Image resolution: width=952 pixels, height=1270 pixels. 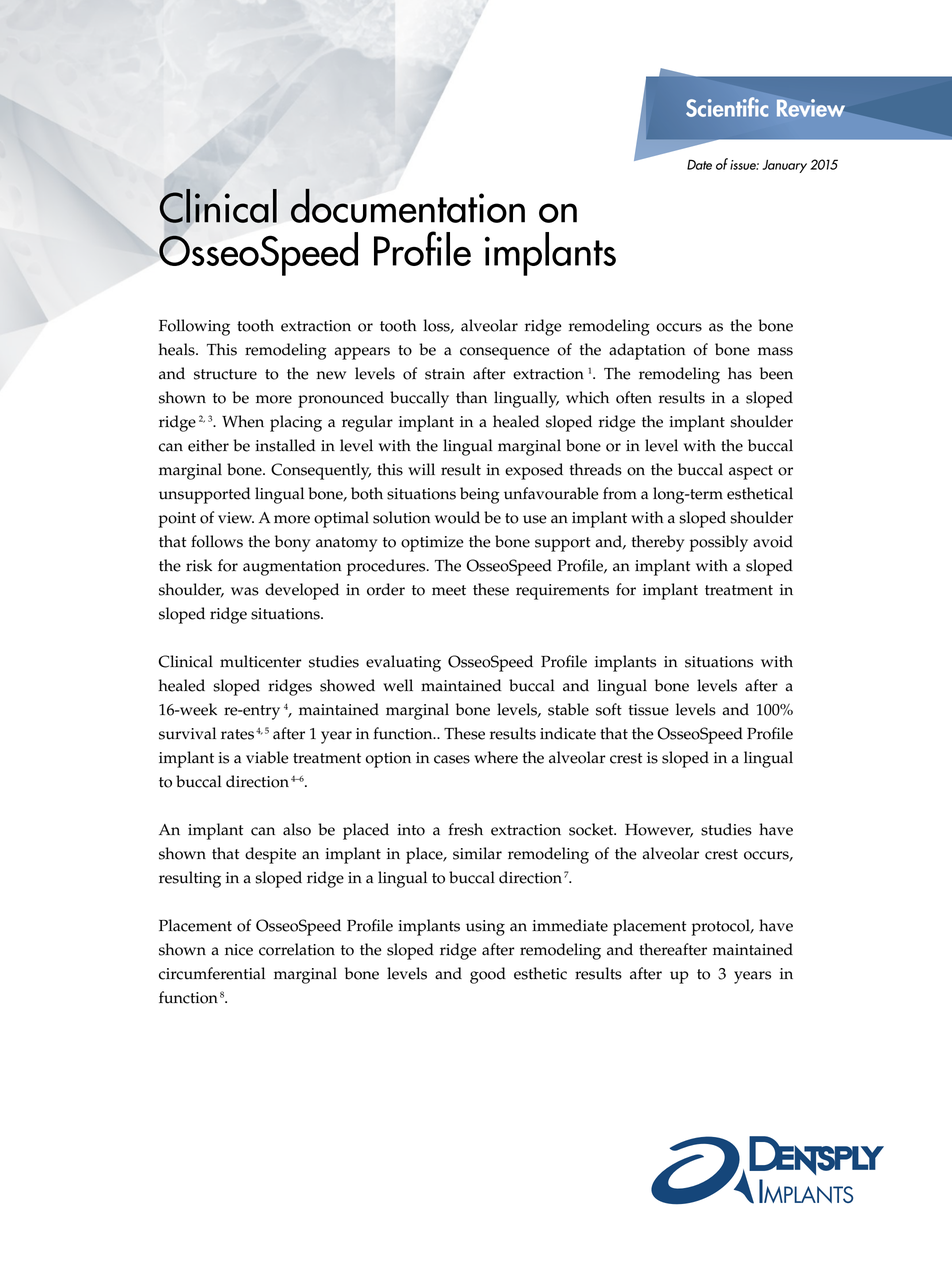 I want to click on nice, so click(x=239, y=950).
